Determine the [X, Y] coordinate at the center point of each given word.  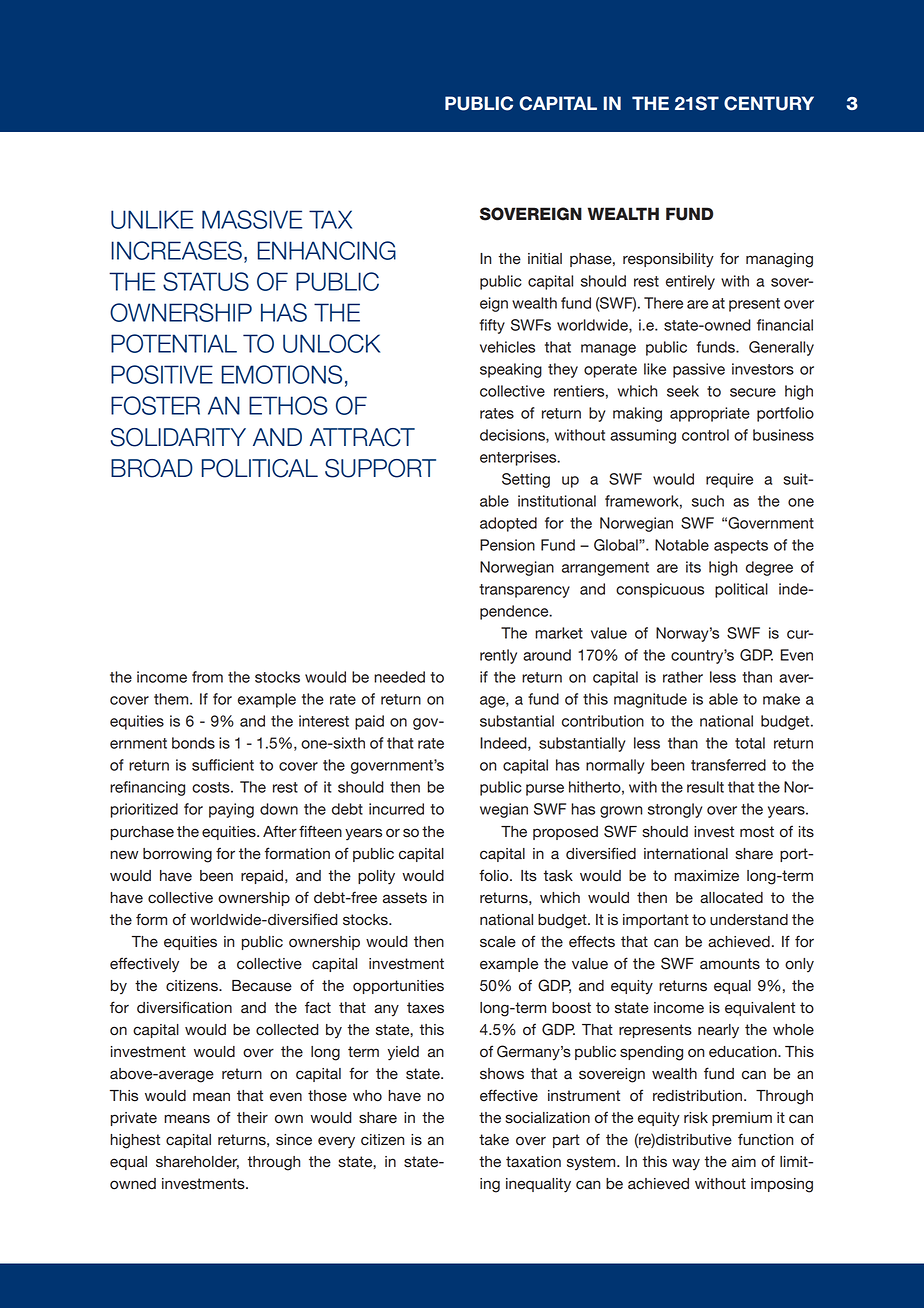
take [494, 1140]
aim [744, 1162]
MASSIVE [252, 219]
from [207, 677]
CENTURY [769, 103]
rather [683, 677]
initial [545, 259]
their [252, 1118]
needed [399, 677]
